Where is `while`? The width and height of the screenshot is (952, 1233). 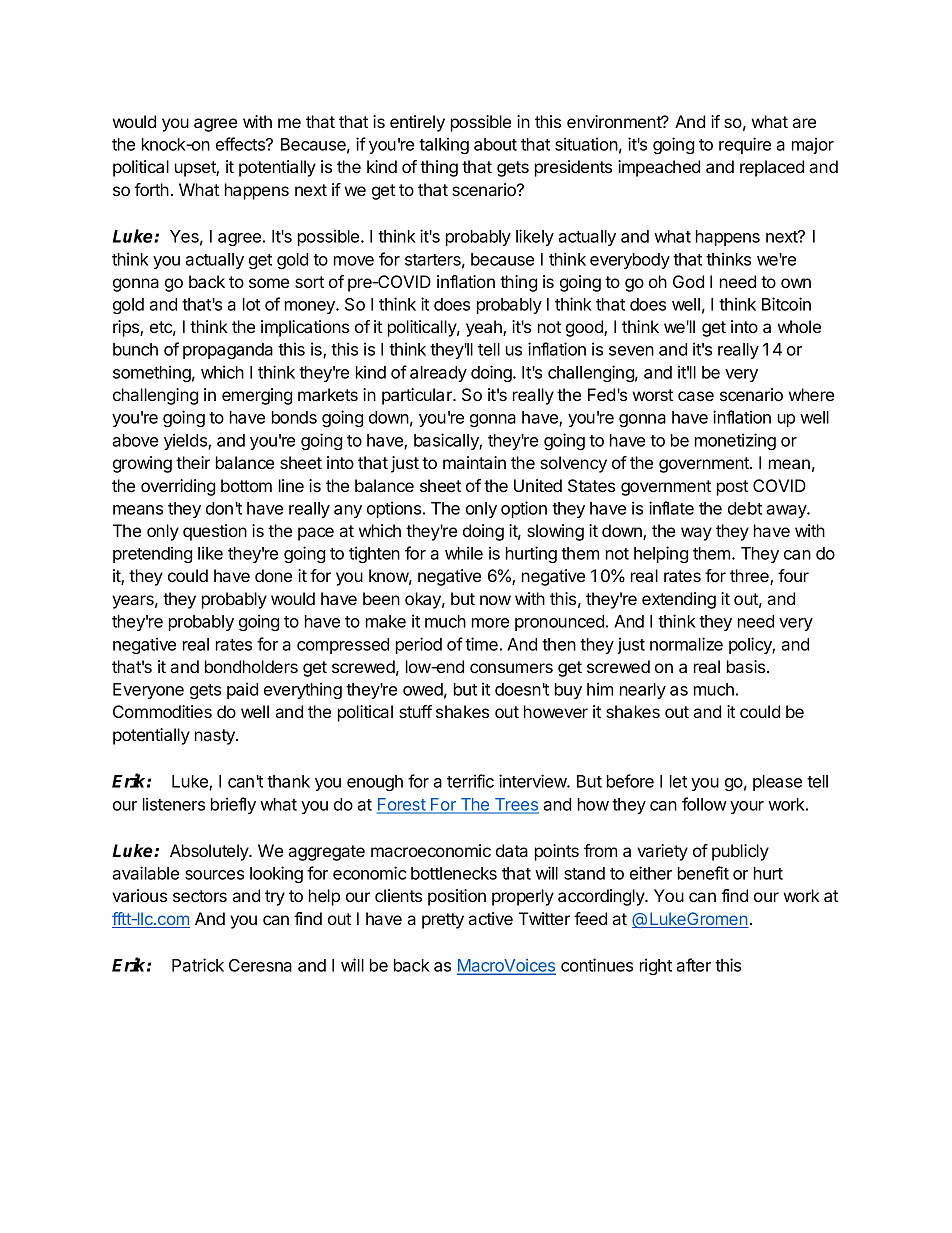 while is located at coordinates (464, 553).
